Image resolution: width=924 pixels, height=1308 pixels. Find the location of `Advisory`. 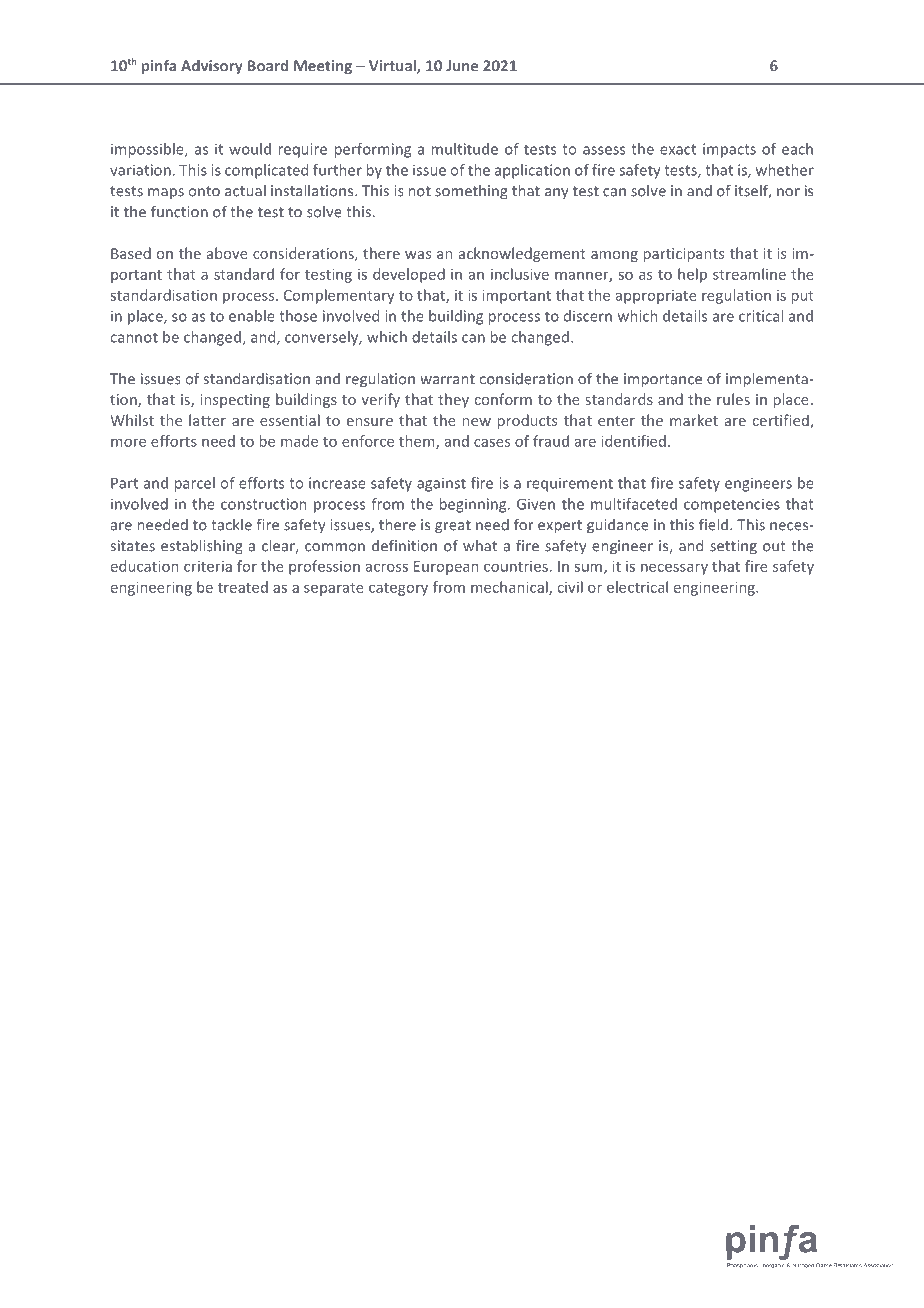

Advisory is located at coordinates (212, 67).
